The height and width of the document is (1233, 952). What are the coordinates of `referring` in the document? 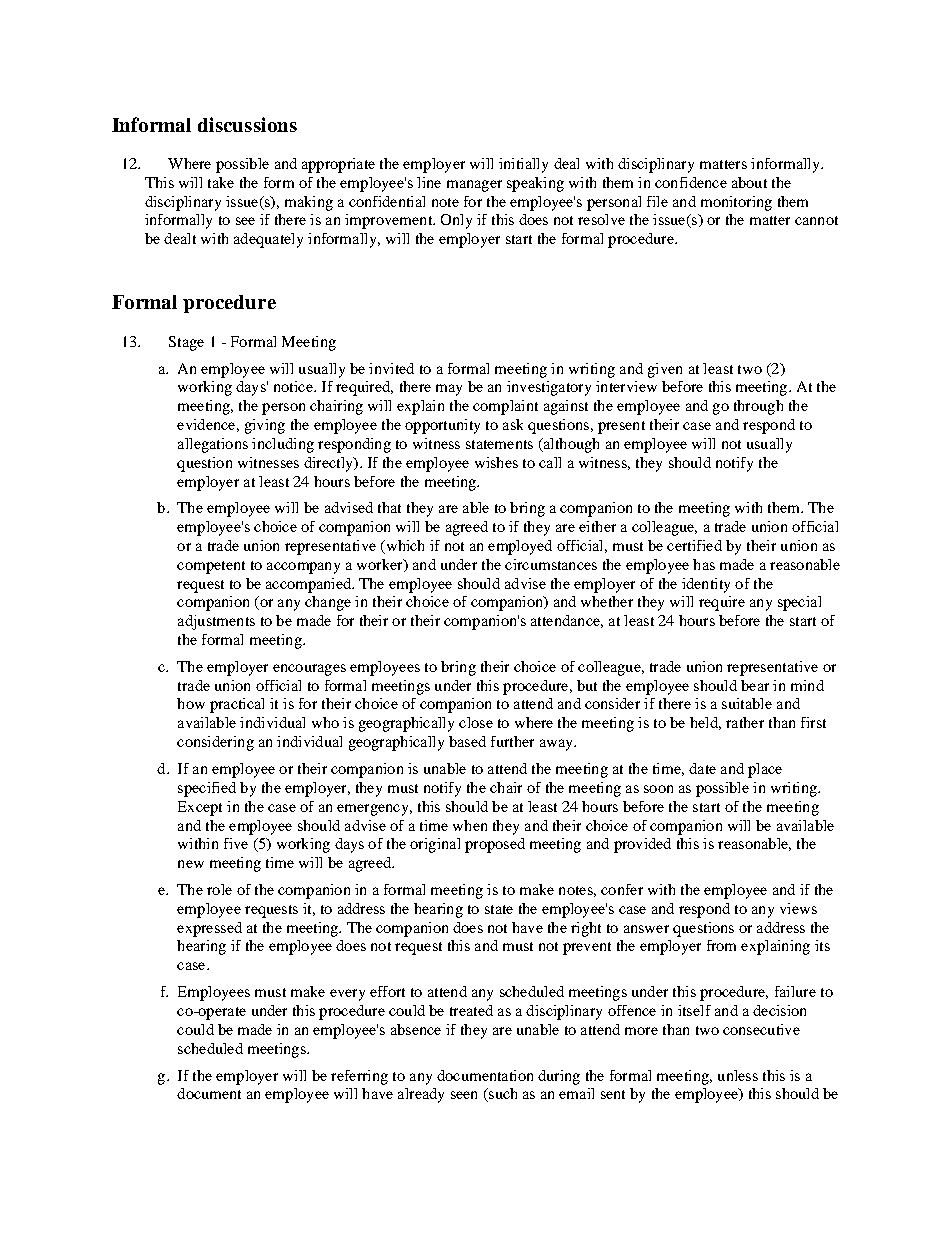 It's located at (359, 1077).
